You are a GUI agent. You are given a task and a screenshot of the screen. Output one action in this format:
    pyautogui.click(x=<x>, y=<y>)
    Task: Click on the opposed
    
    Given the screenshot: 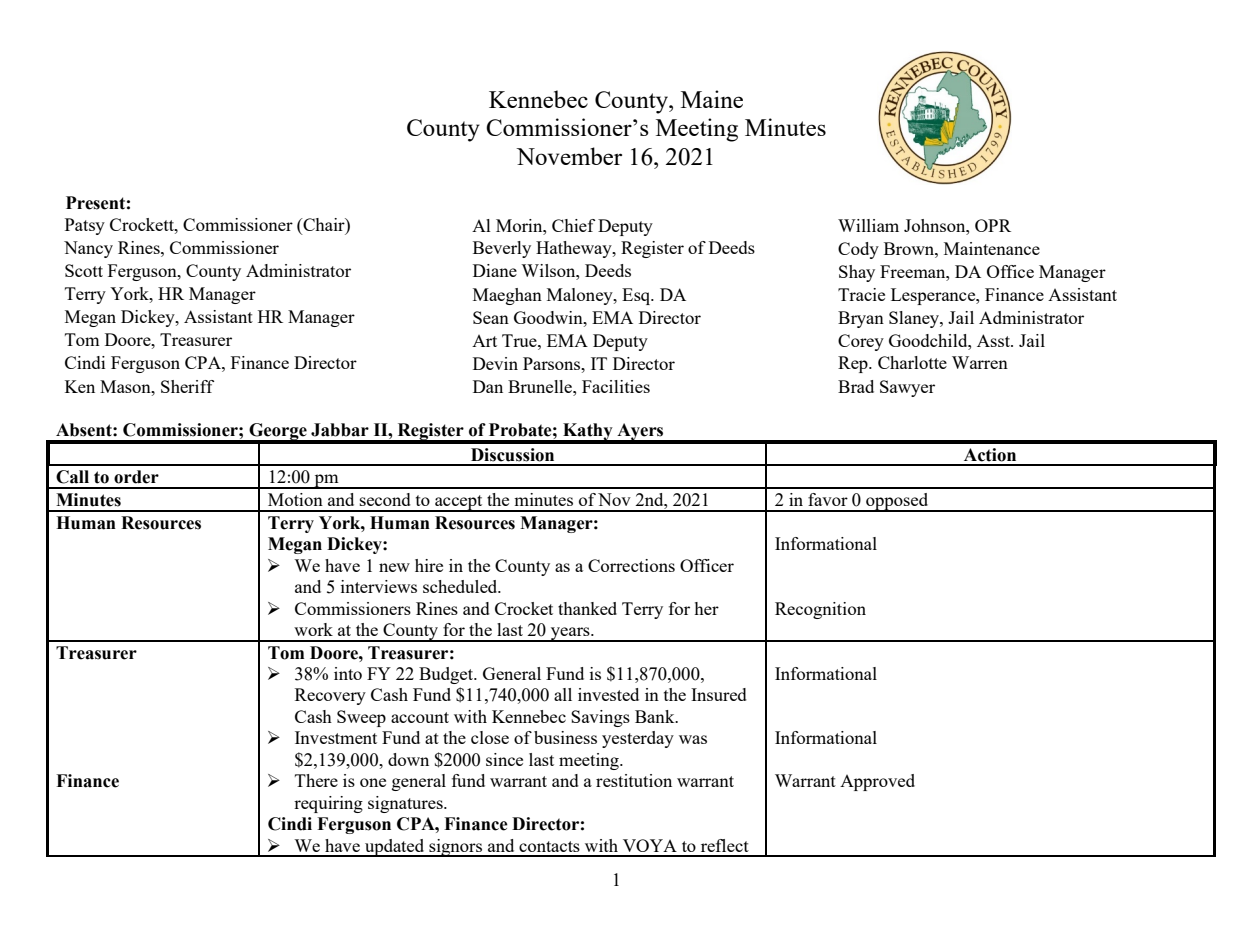 What is the action you would take?
    pyautogui.click(x=897, y=502)
